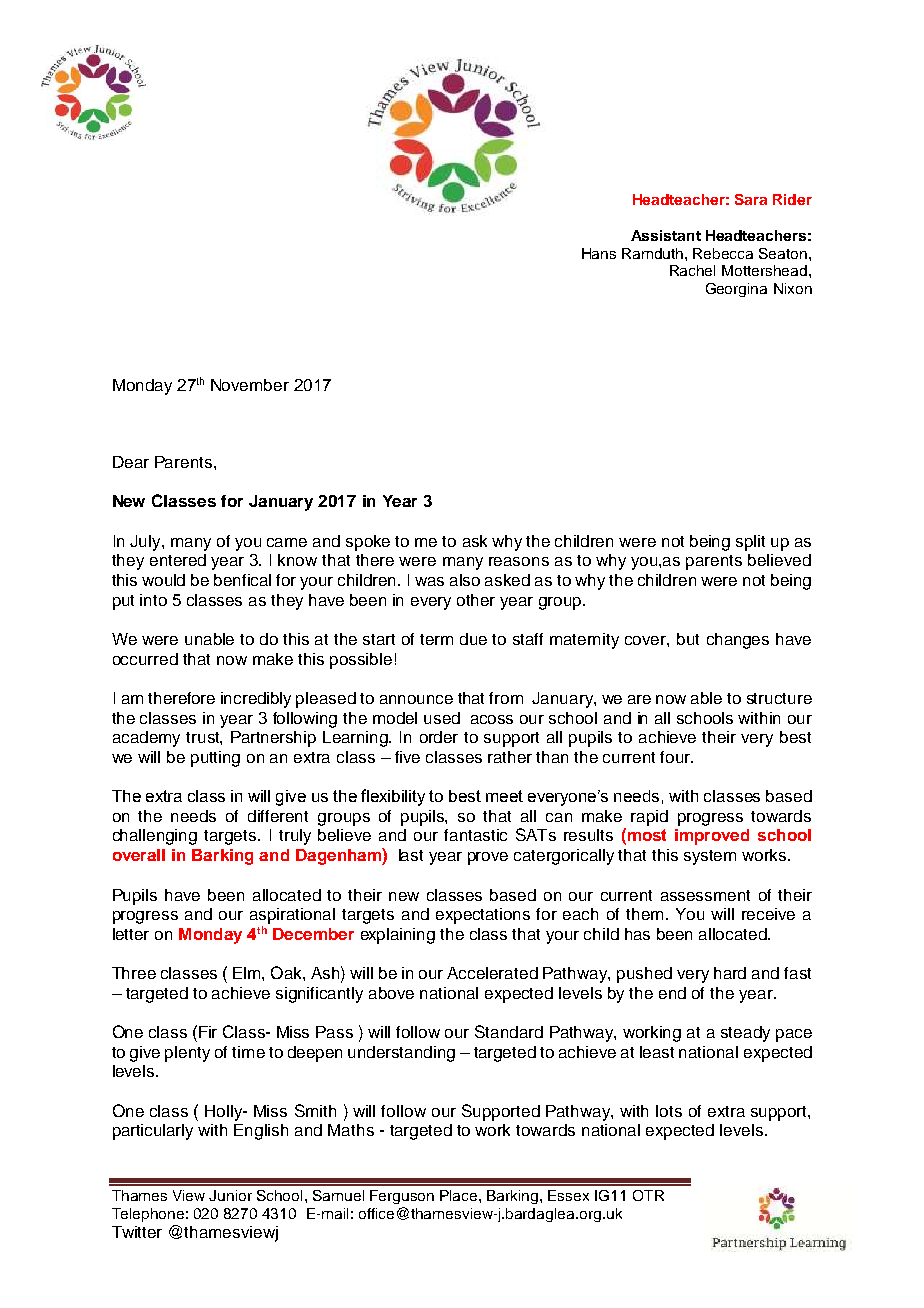 The width and height of the screenshot is (924, 1308). Describe the element at coordinates (230, 1195) in the screenshot. I see `Junior` at that location.
